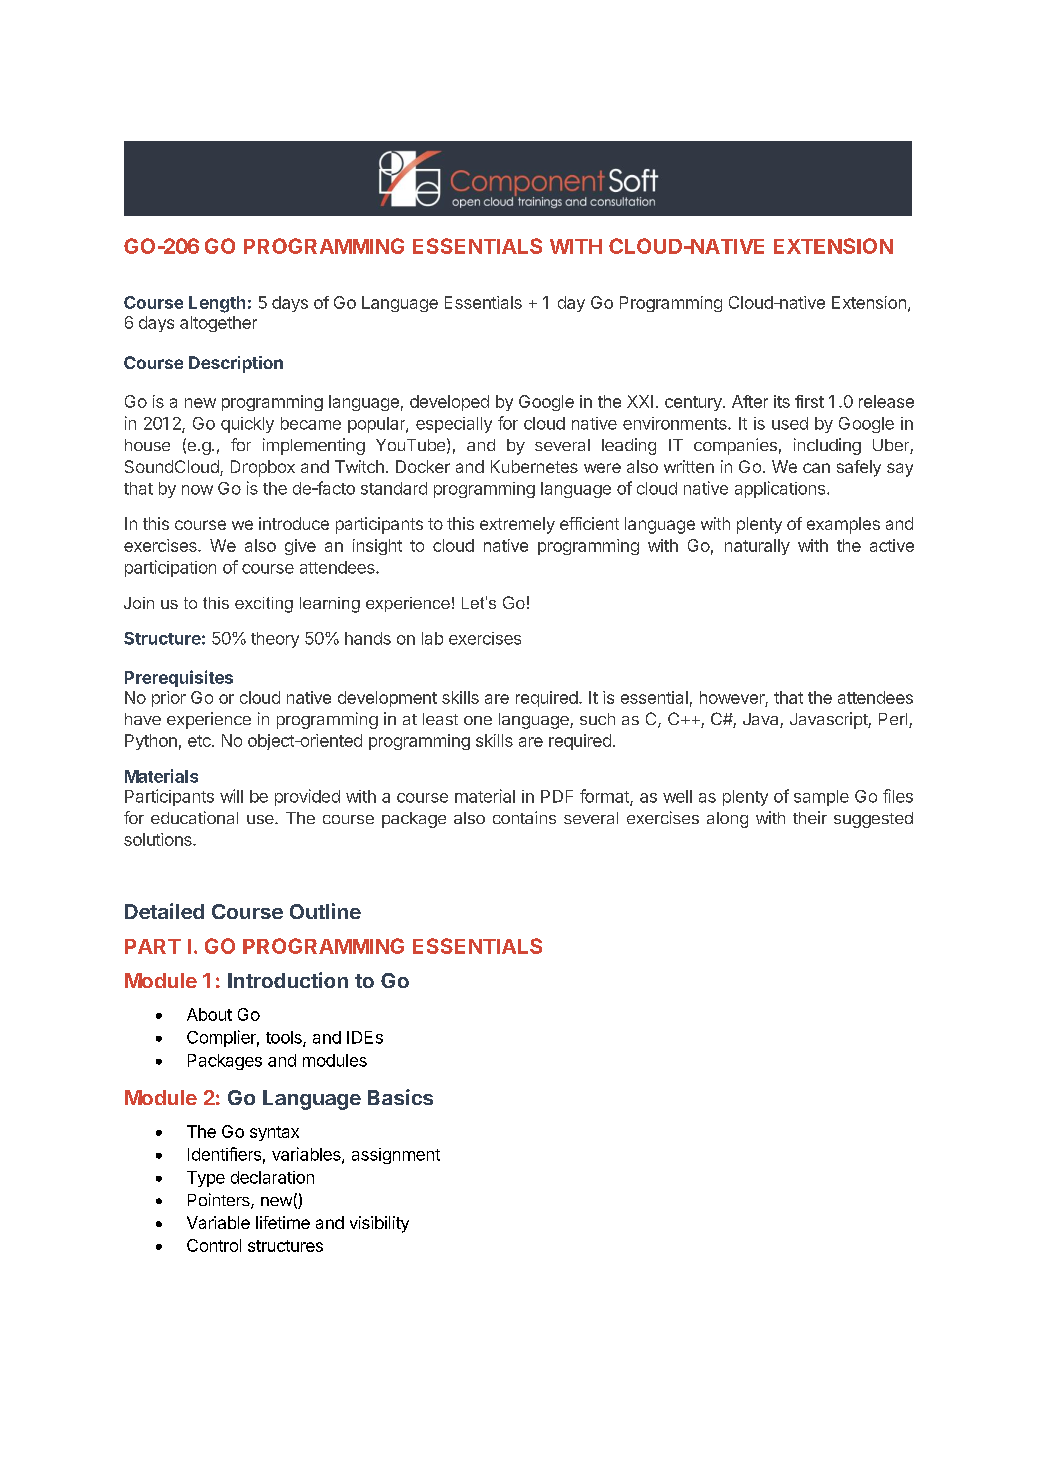 The width and height of the page is (1038, 1468). Describe the element at coordinates (809, 401) in the page. I see `first` at that location.
